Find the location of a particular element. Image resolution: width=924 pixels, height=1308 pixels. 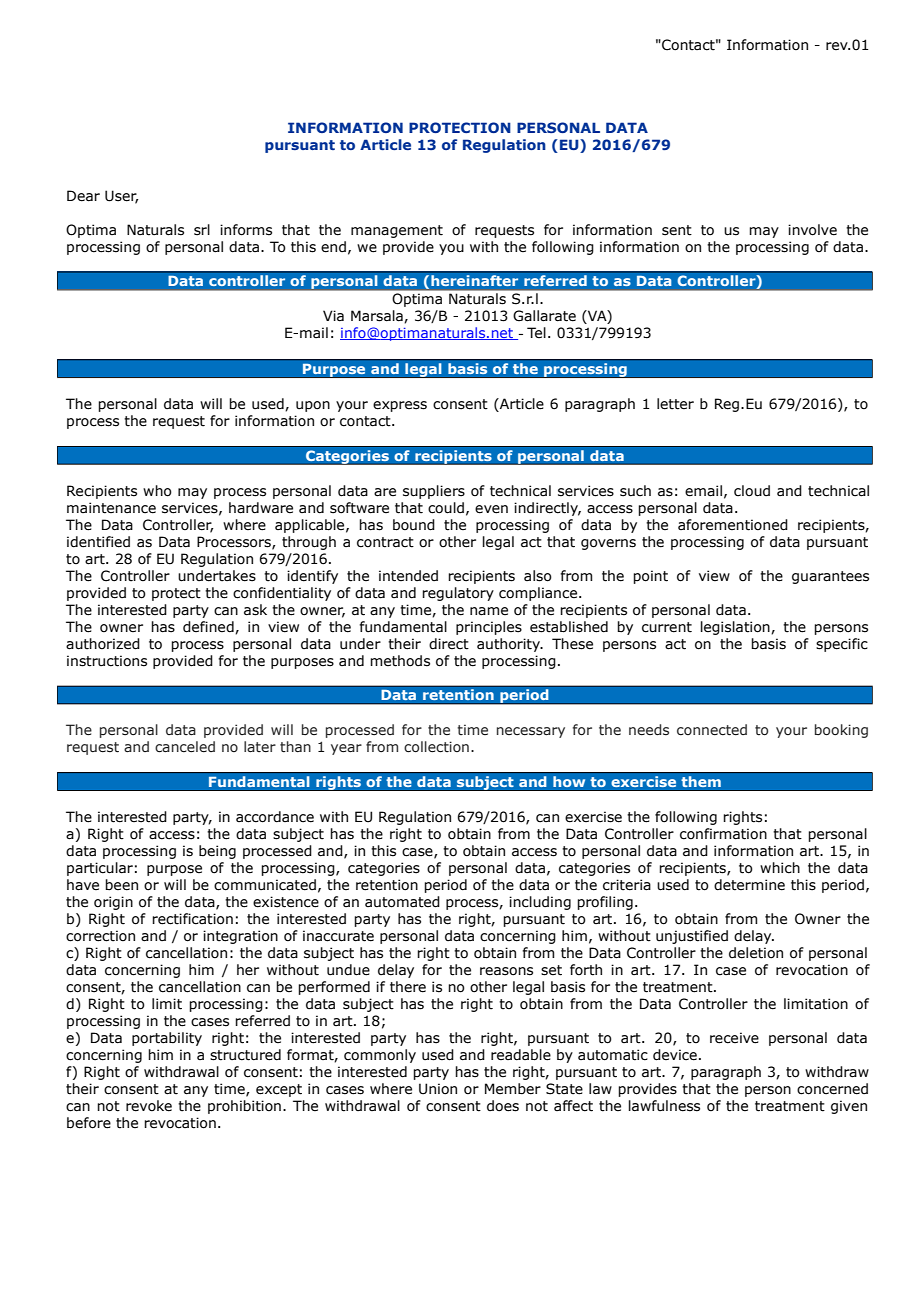

confirmation is located at coordinates (723, 834).
